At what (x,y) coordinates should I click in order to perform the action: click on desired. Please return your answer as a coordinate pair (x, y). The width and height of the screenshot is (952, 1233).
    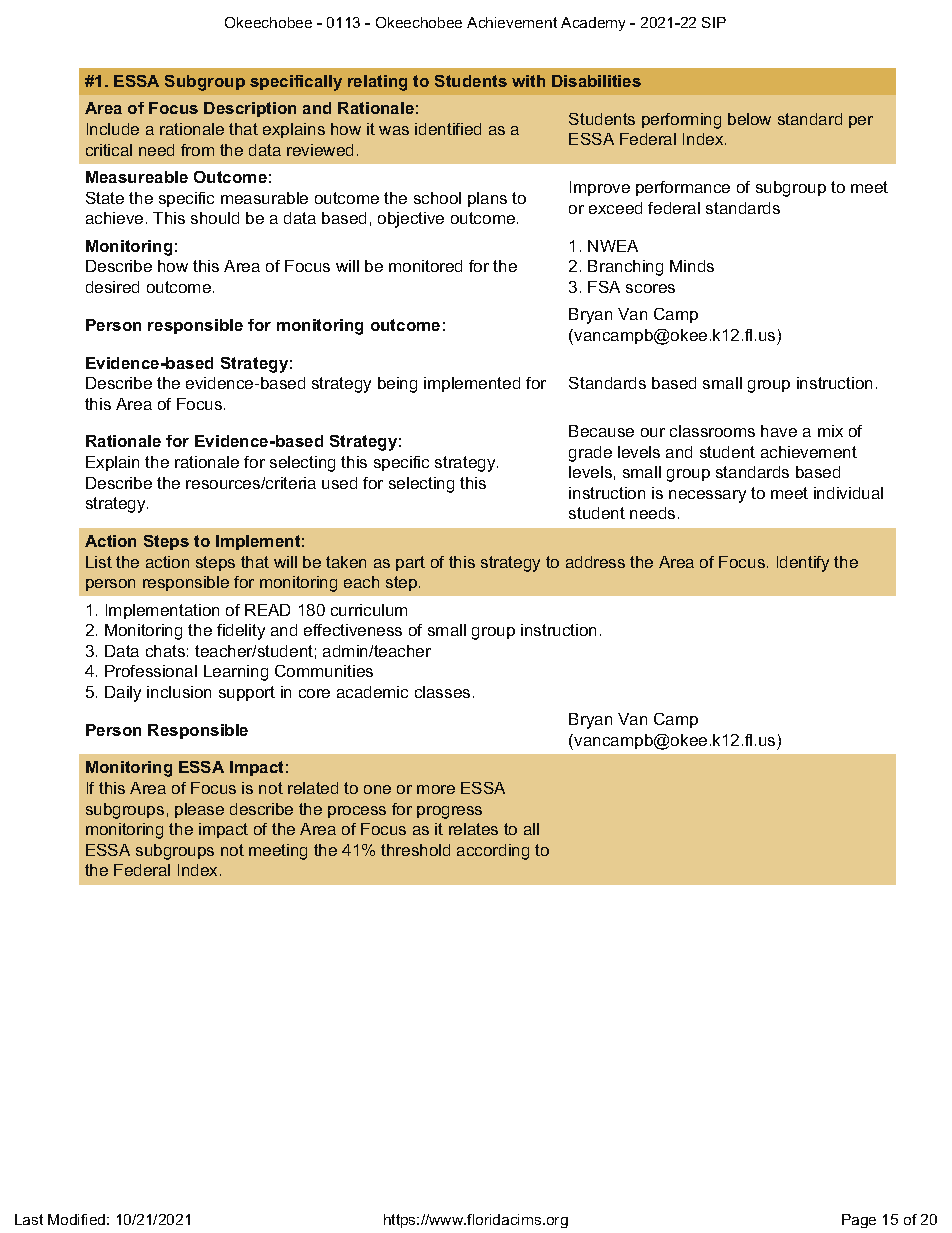
    Looking at the image, I should click on (112, 287).
